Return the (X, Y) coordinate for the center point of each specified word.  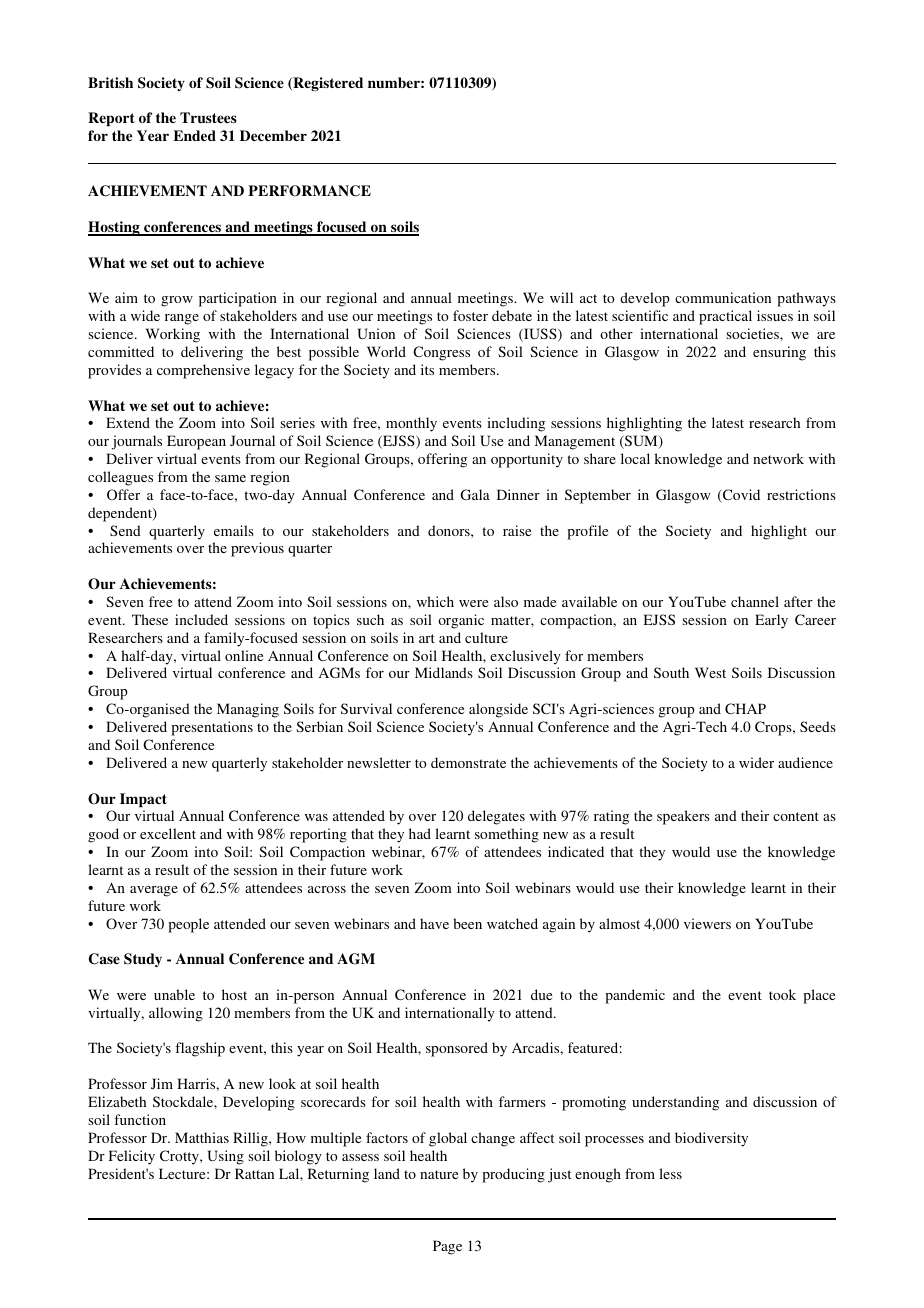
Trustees (208, 117)
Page (447, 1247)
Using (225, 1157)
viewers (707, 923)
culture (486, 637)
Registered (327, 84)
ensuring (779, 353)
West (710, 672)
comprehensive (203, 371)
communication (723, 297)
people (188, 925)
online (244, 655)
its (427, 369)
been (467, 923)
